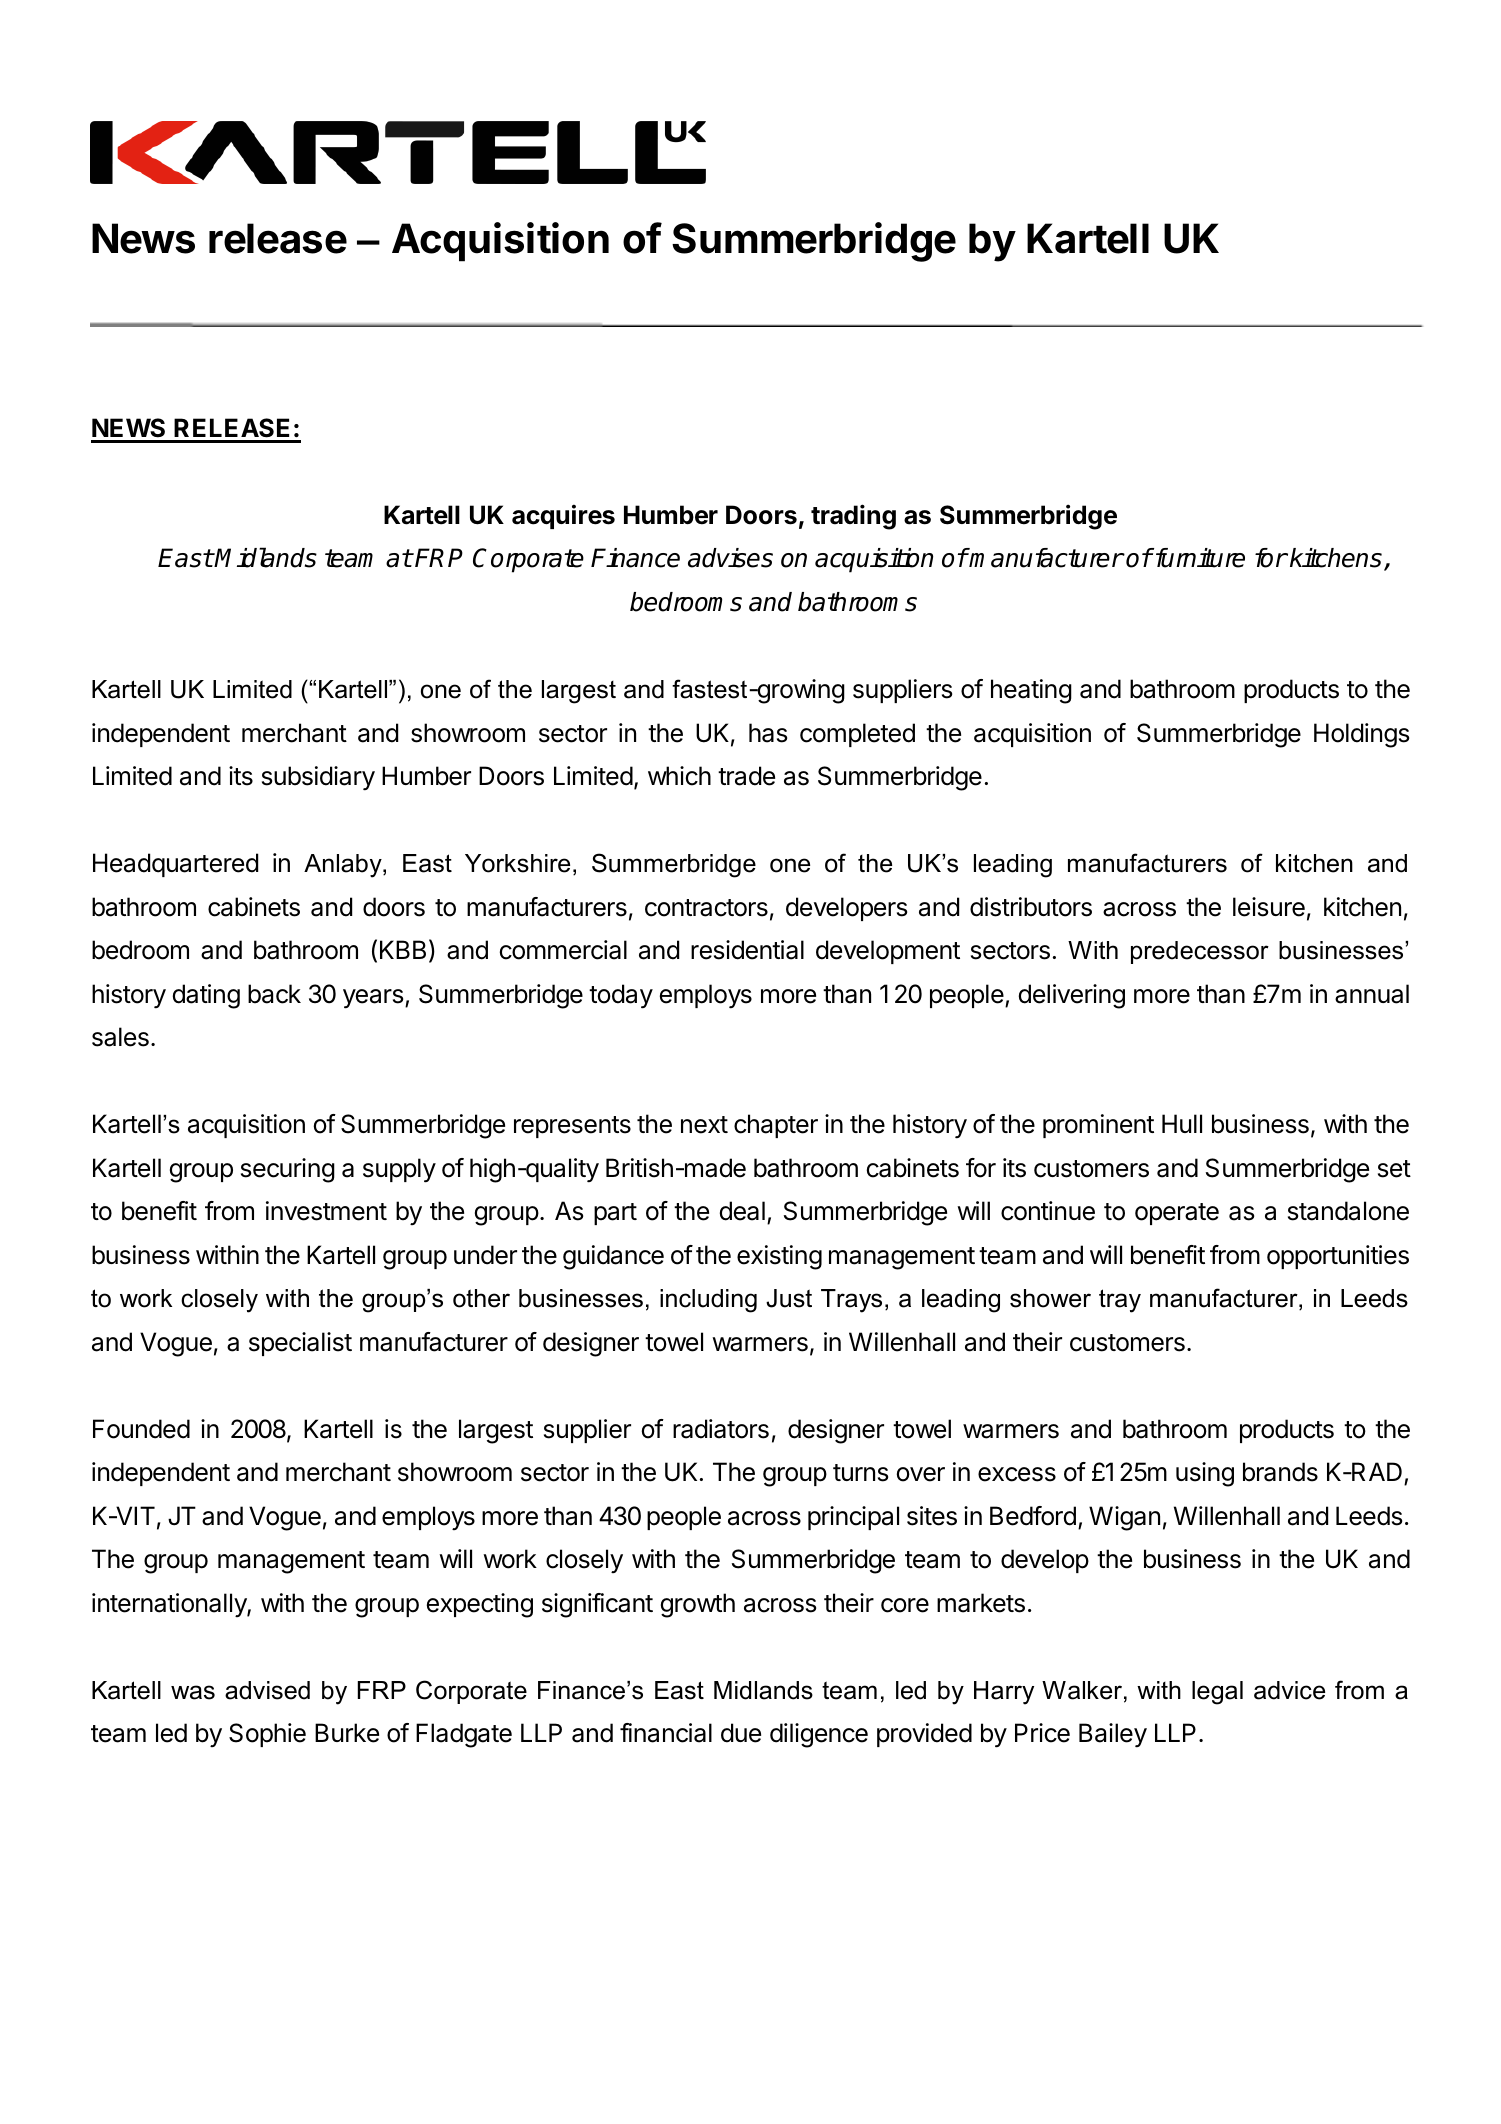 The width and height of the document is (1501, 2124). What do you see at coordinates (1200, 952) in the document?
I see `predecessor` at bounding box center [1200, 952].
